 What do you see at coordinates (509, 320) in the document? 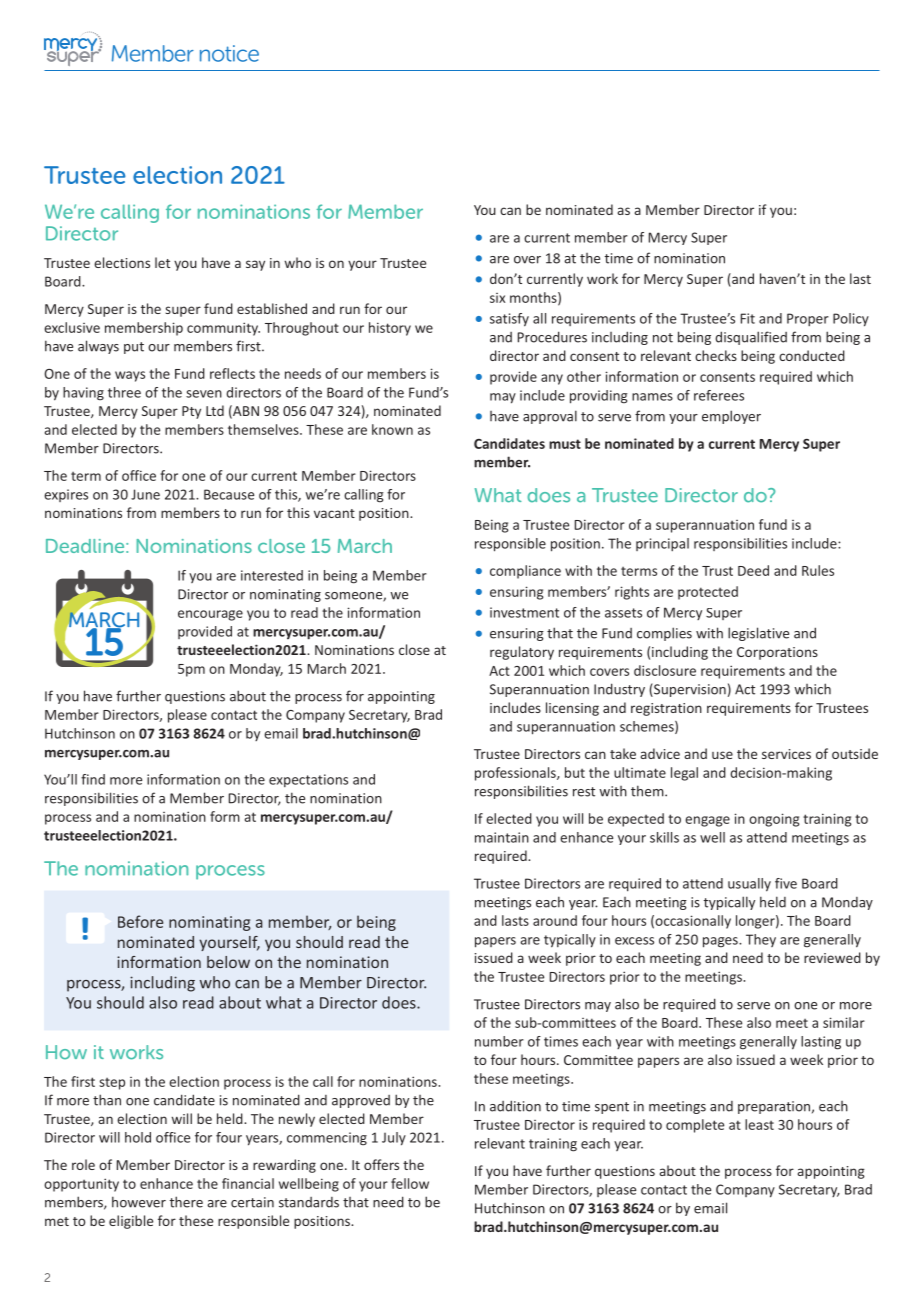
I see `satisfy` at bounding box center [509, 320].
